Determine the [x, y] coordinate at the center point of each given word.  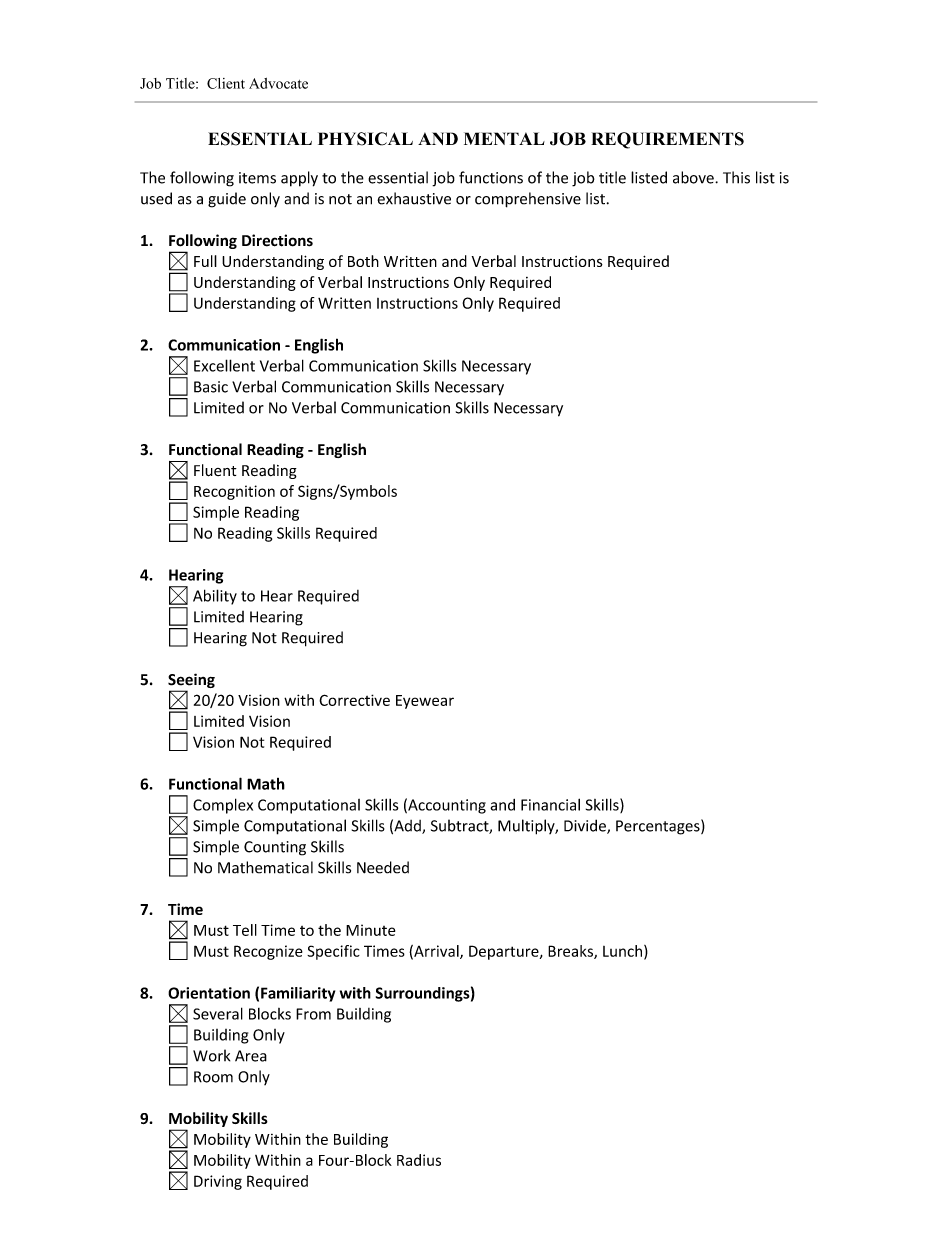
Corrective [354, 700]
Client [226, 83]
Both [363, 261]
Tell [245, 930]
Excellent [224, 365]
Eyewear [425, 702]
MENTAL [504, 138]
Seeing [191, 682]
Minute [370, 930]
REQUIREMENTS [667, 140]
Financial [550, 804]
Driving [218, 1182]
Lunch [624, 952]
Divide [586, 826]
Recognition [234, 492]
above [694, 177]
